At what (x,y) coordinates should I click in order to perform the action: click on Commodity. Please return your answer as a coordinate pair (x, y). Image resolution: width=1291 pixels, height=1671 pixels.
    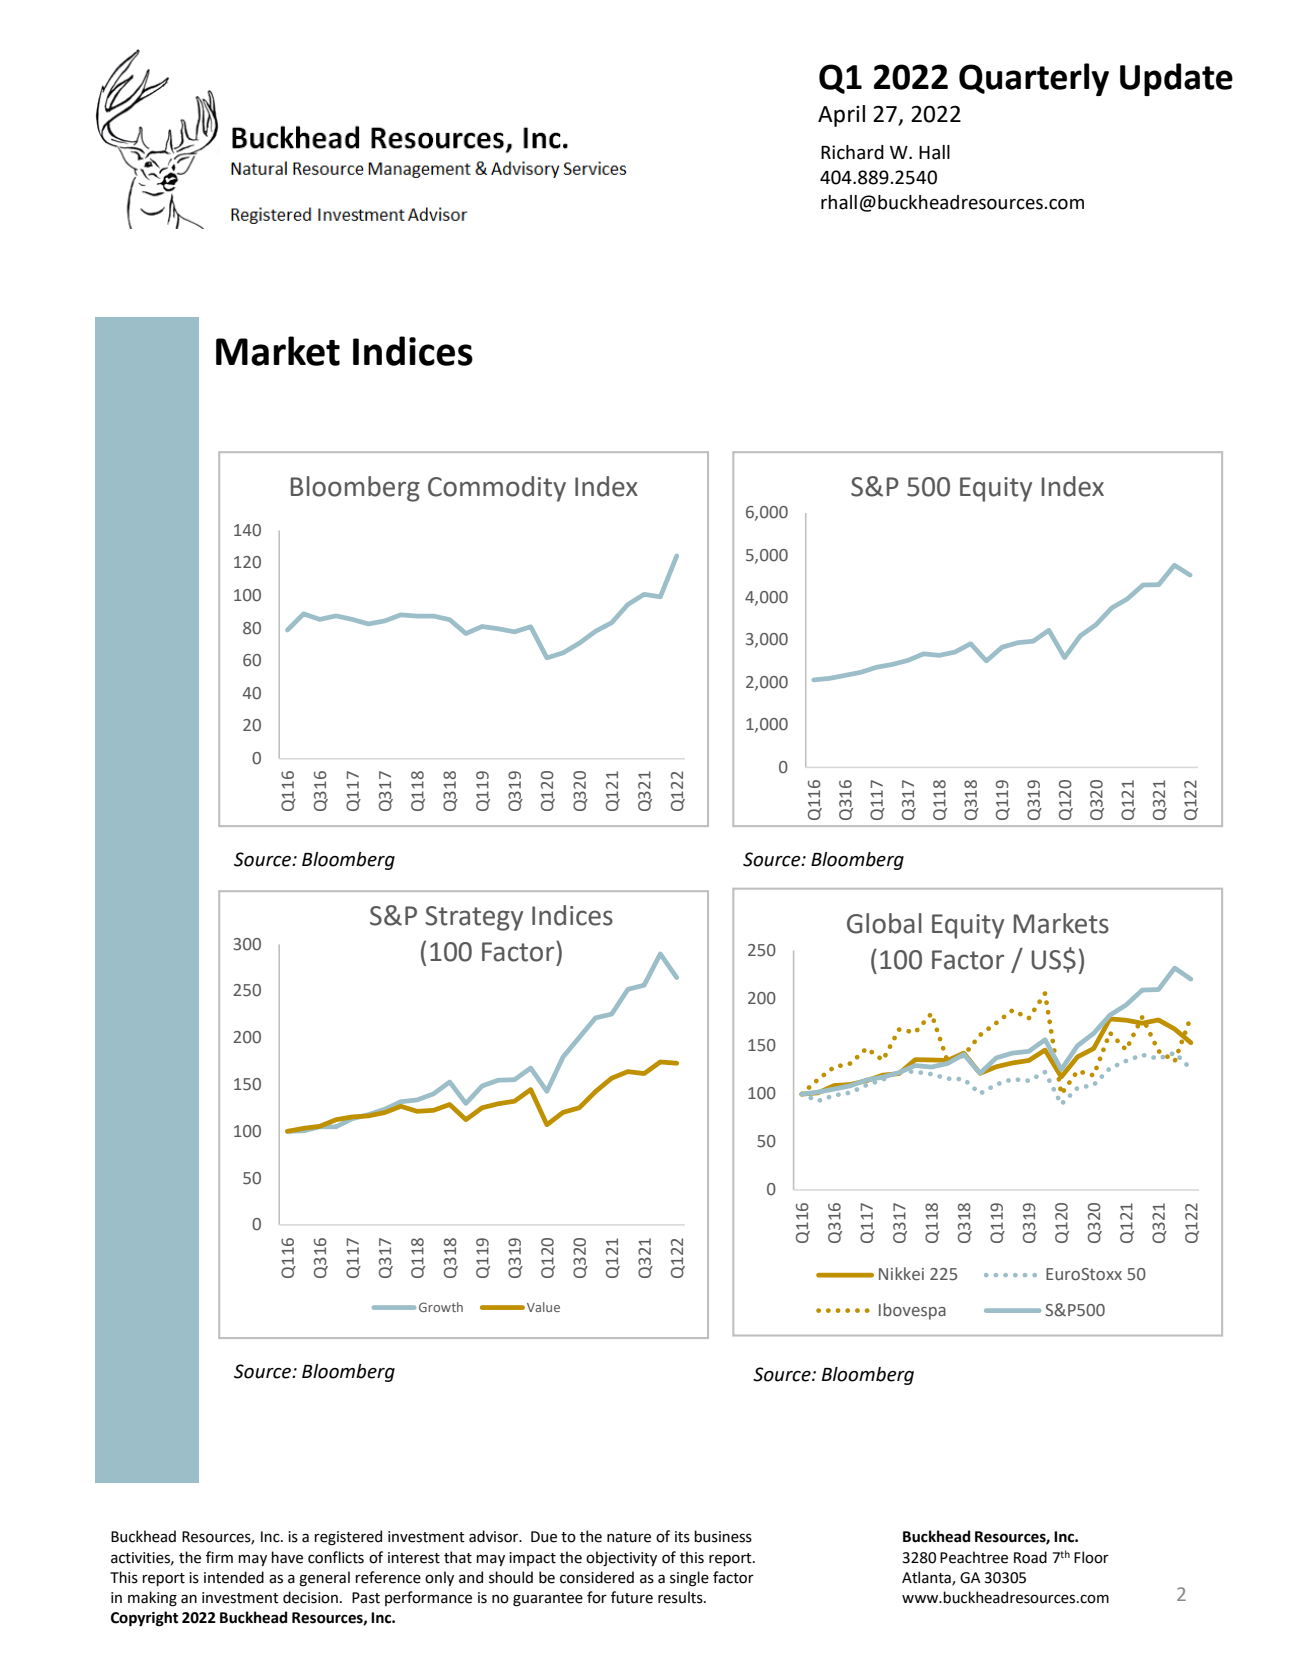
    Looking at the image, I should click on (497, 489).
